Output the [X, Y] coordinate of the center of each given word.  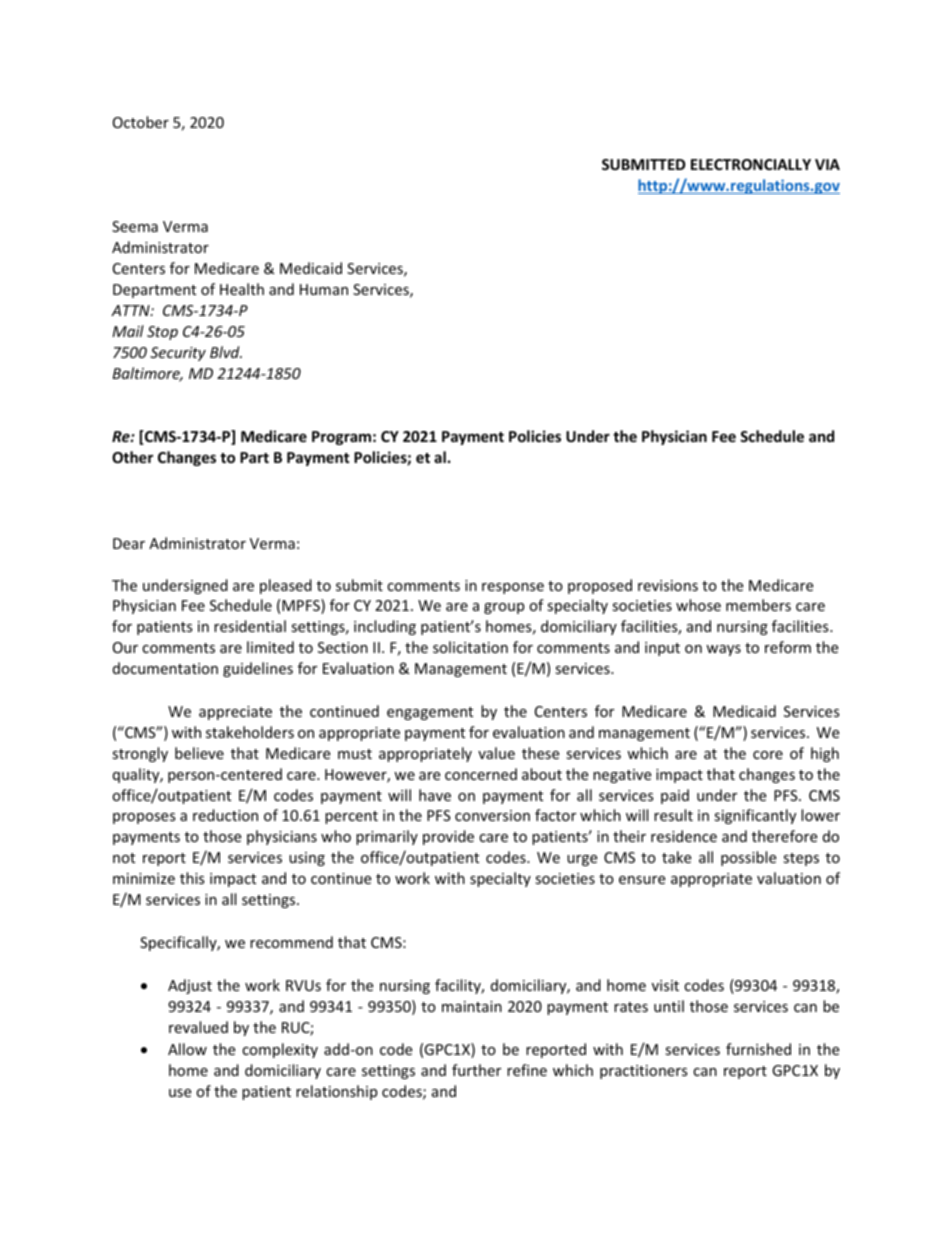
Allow [187, 1049]
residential [250, 626]
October [141, 122]
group [504, 608]
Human [324, 289]
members [758, 605]
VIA [827, 164]
